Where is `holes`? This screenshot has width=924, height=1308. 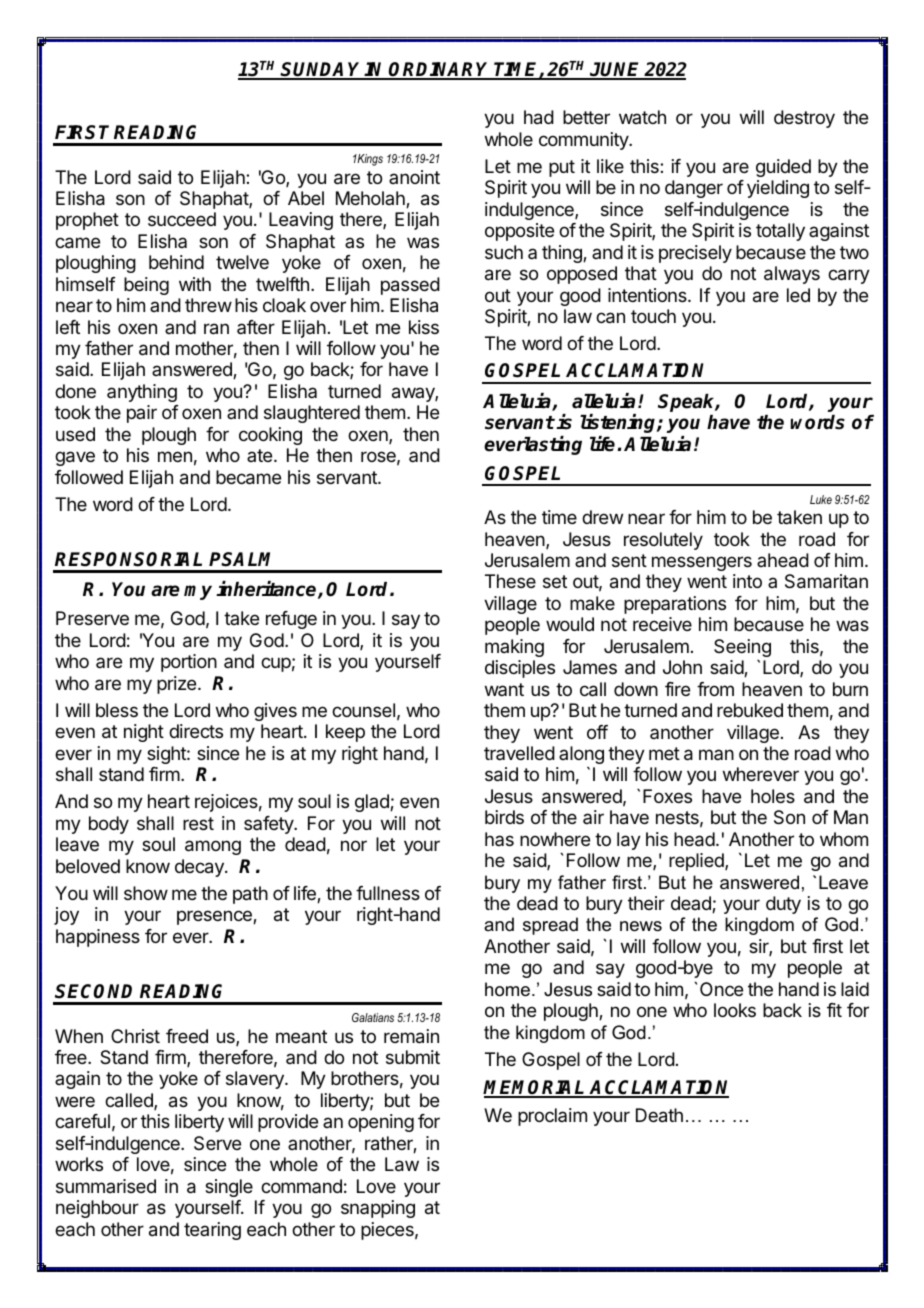
holes is located at coordinates (773, 796).
